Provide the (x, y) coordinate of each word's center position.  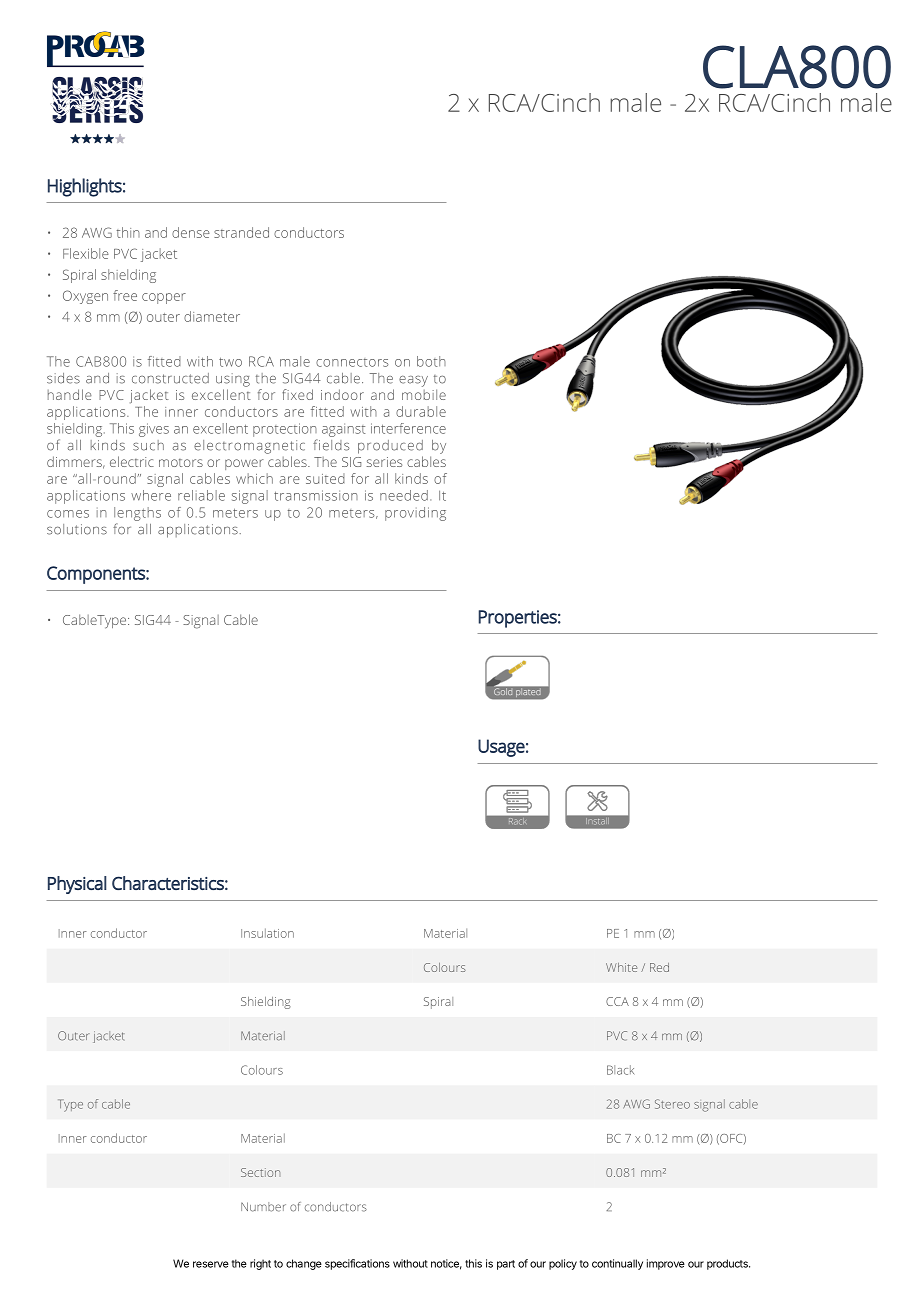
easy (413, 381)
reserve (211, 1264)
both (431, 361)
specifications (357, 1264)
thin (128, 232)
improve (666, 1264)
